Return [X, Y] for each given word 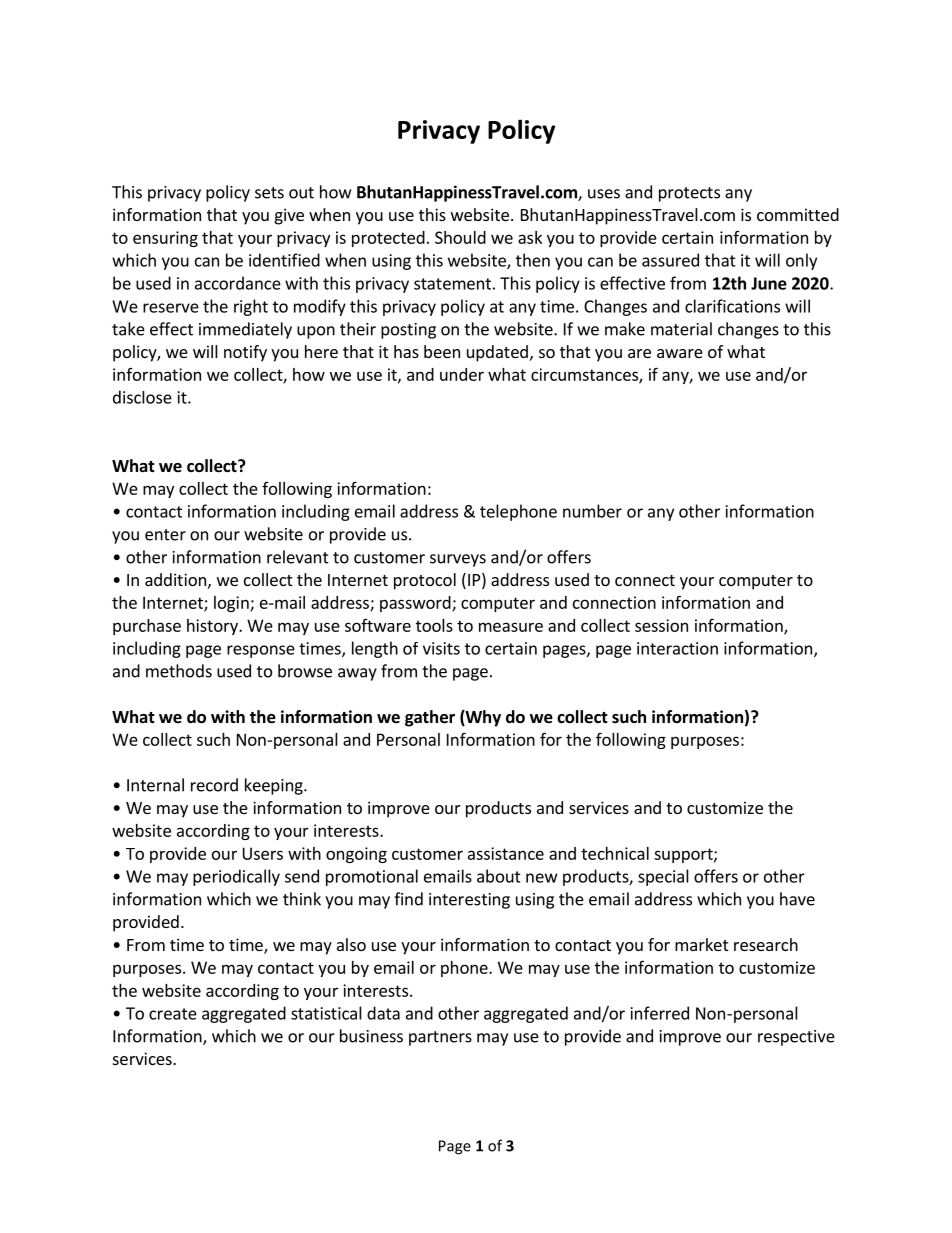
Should [460, 237]
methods [179, 671]
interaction [677, 648]
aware [680, 353]
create [173, 1014]
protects [689, 194]
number [592, 511]
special [663, 877]
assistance [506, 853]
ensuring [165, 239]
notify [245, 353]
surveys [458, 560]
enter [165, 535]
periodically [236, 877]
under [462, 374]
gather [430, 718]
